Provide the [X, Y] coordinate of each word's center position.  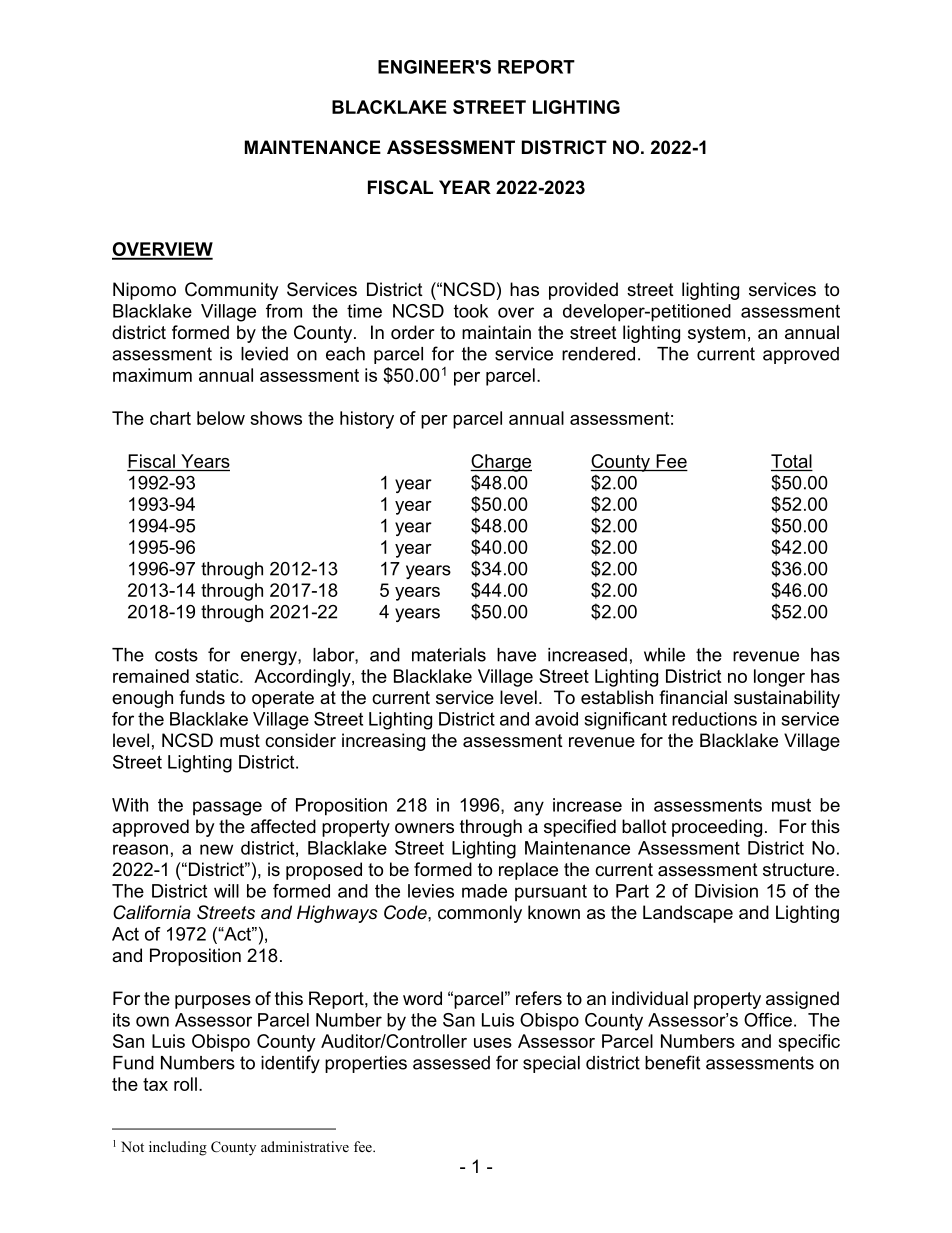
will [226, 891]
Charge [501, 463]
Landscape [688, 914]
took [471, 311]
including [178, 1148]
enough [142, 699]
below [221, 418]
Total [791, 461]
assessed [451, 1063]
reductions [714, 719]
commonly [480, 914]
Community [232, 291]
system [716, 334]
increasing [383, 742]
